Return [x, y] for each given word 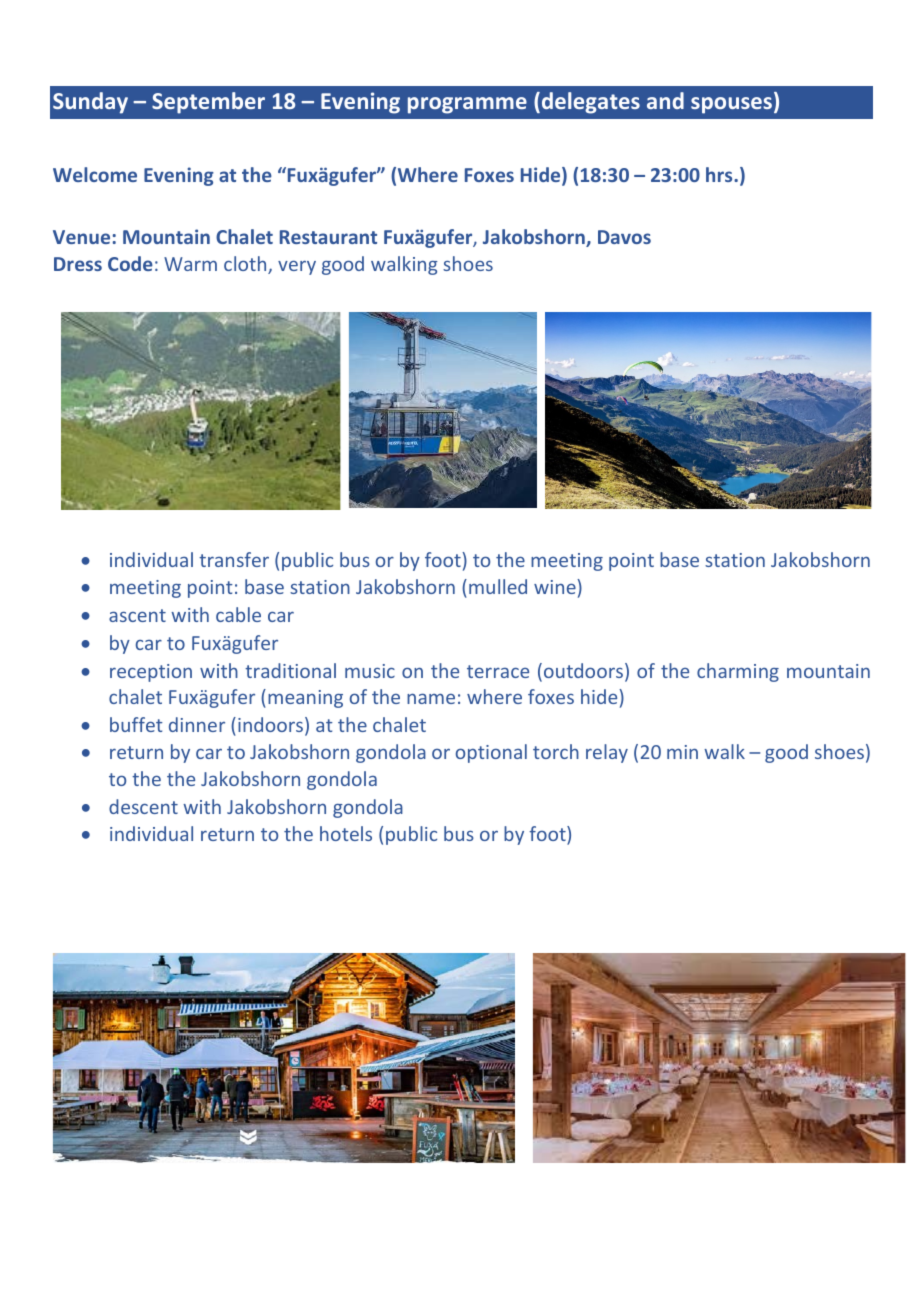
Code [130, 263]
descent [143, 806]
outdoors [583, 670]
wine [556, 586]
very [297, 267]
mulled [498, 586]
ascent [137, 615]
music [370, 671]
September [208, 103]
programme [467, 105]
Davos [624, 237]
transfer [234, 559]
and [665, 100]
